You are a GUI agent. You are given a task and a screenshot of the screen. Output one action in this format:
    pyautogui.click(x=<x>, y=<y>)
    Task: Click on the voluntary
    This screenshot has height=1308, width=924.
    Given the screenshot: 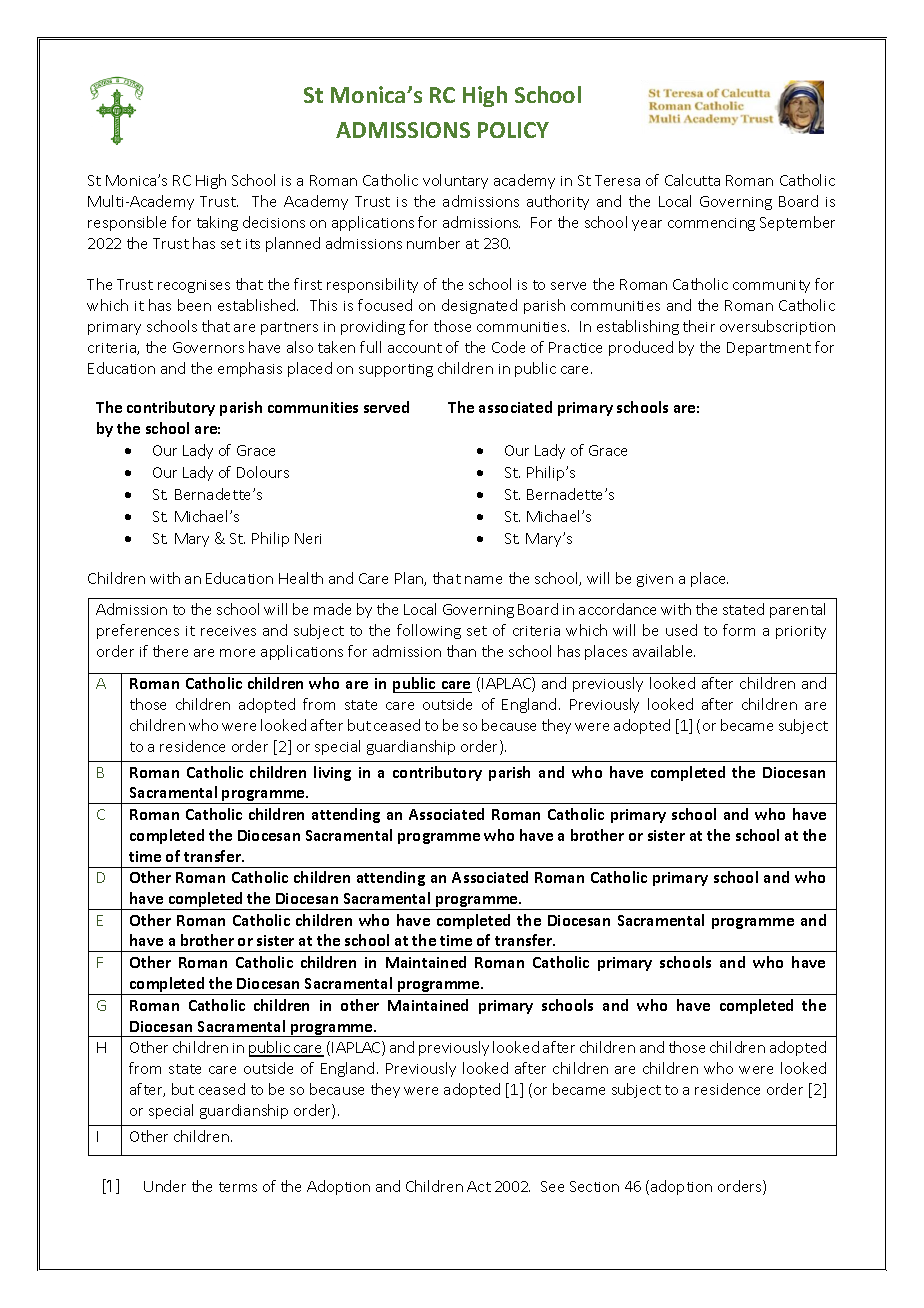 What is the action you would take?
    pyautogui.click(x=455, y=181)
